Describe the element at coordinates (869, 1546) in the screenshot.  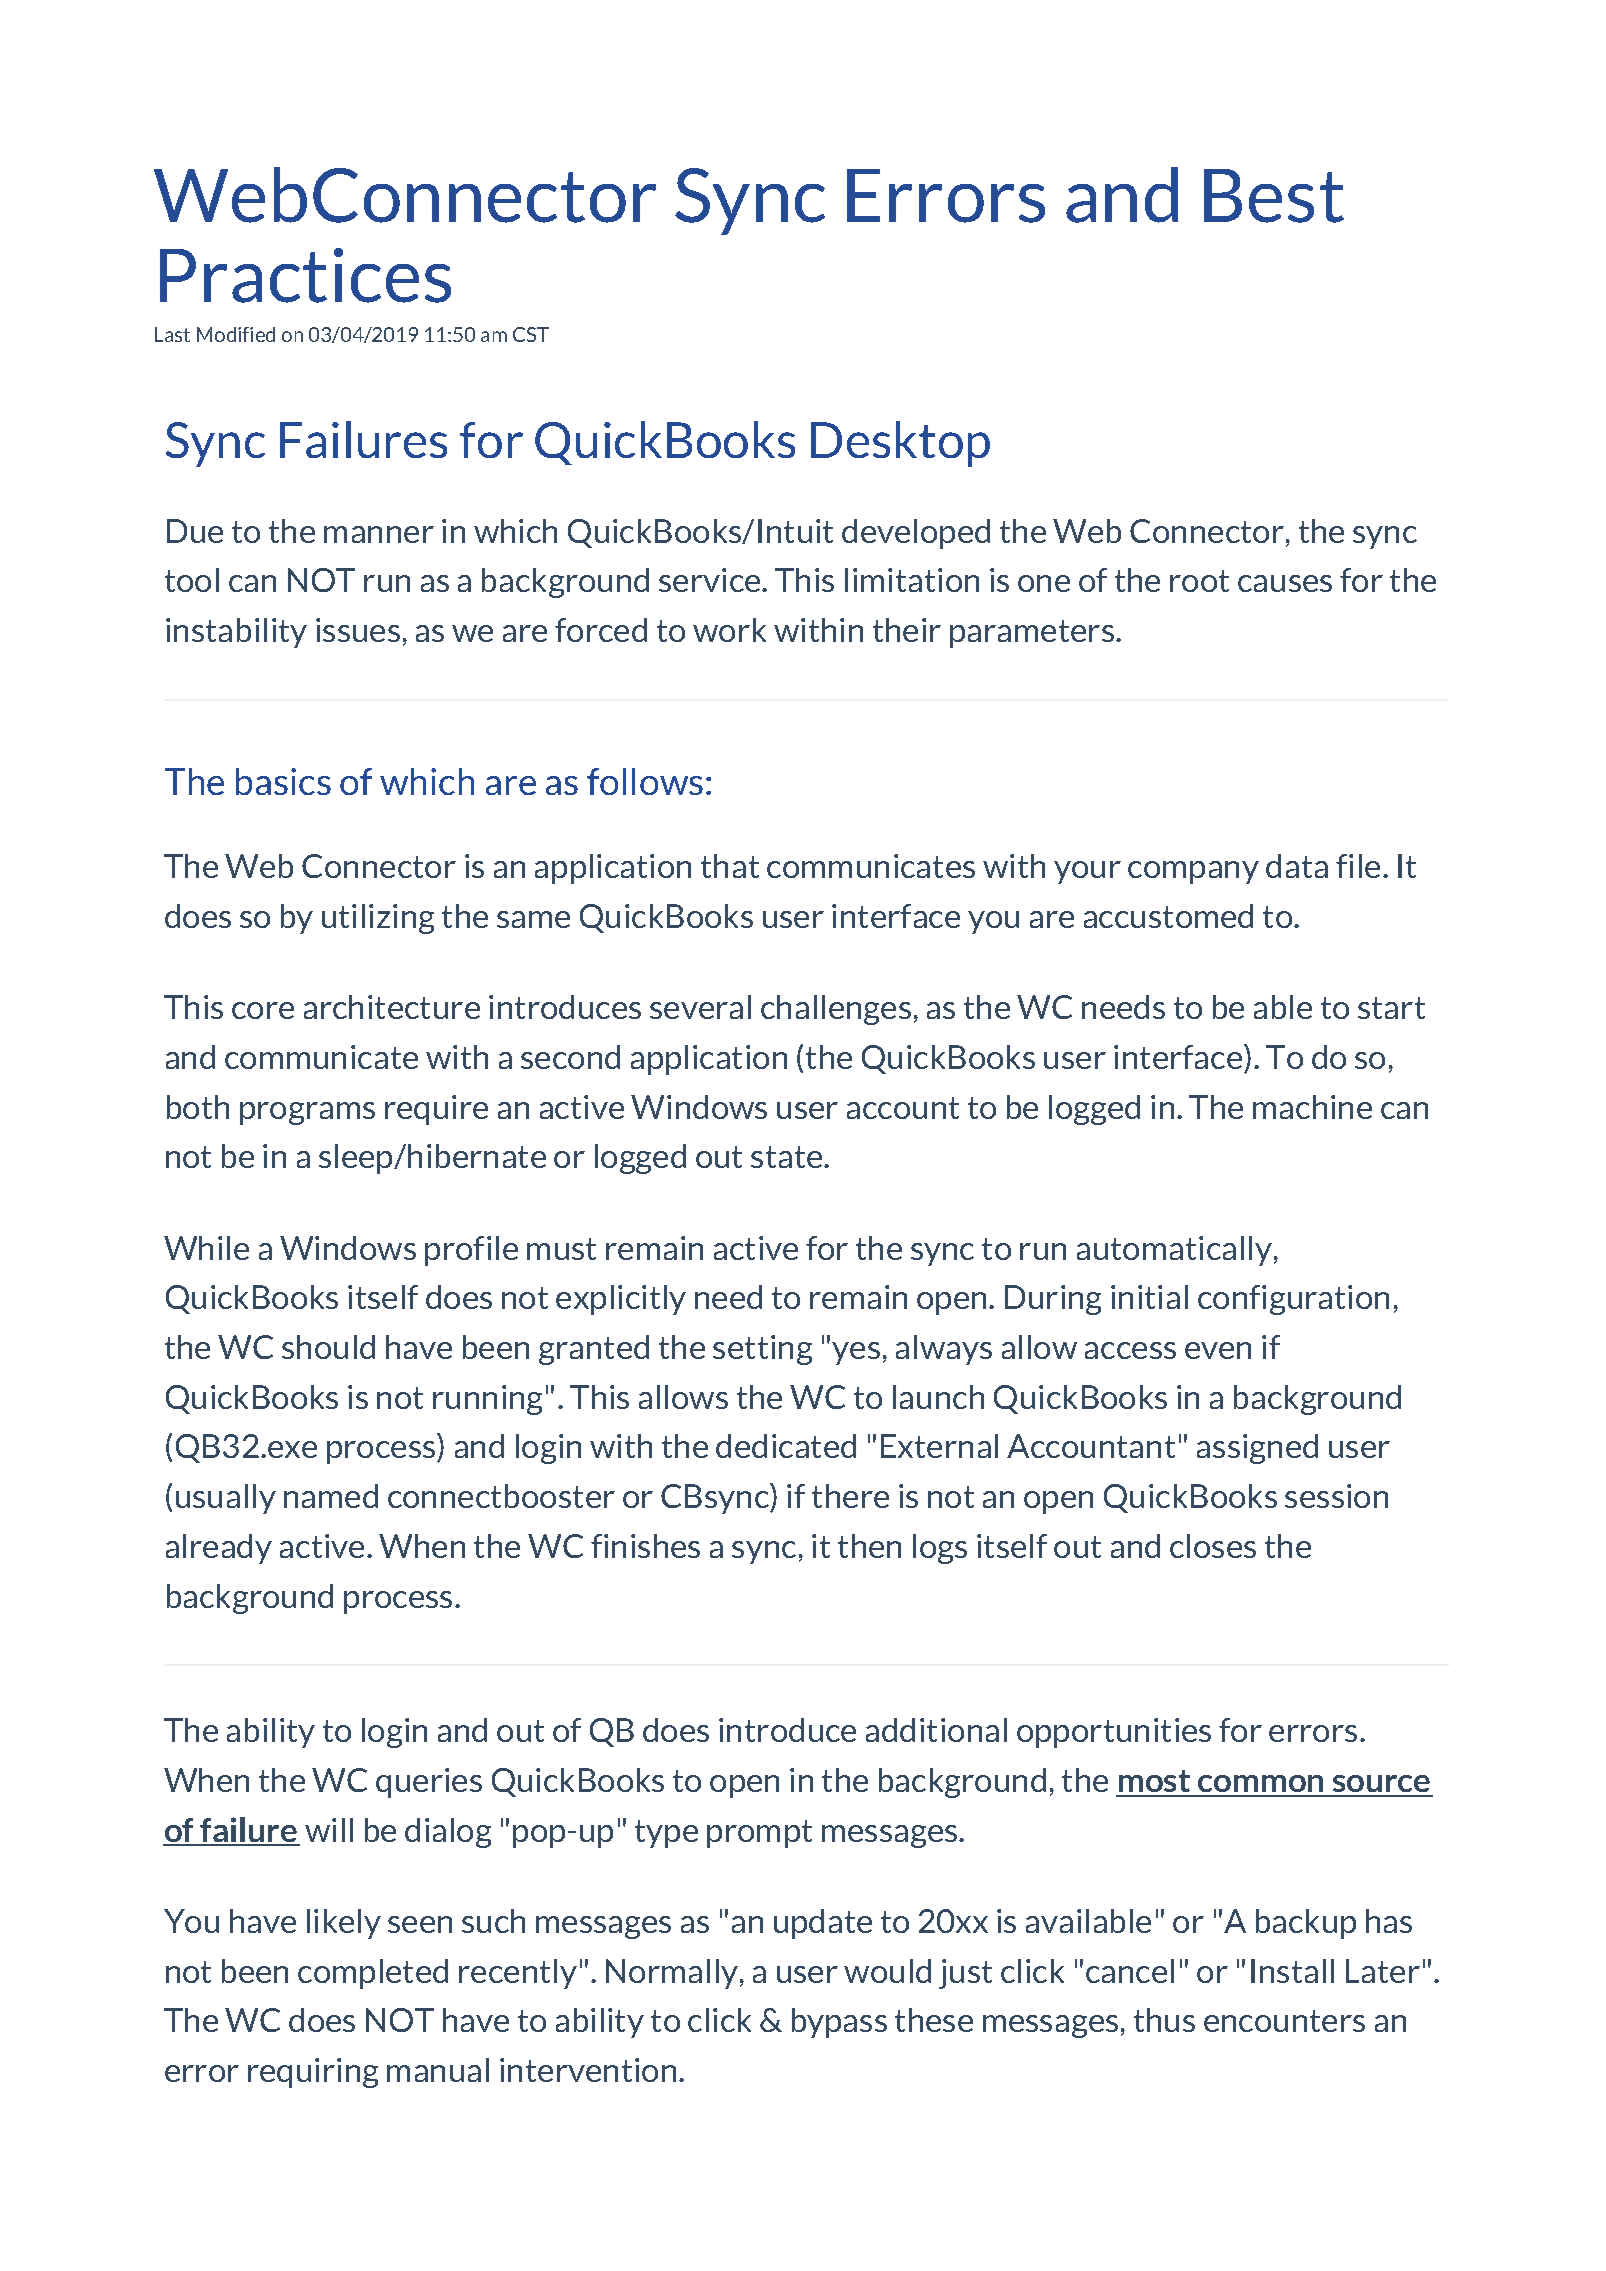
I see `then` at that location.
